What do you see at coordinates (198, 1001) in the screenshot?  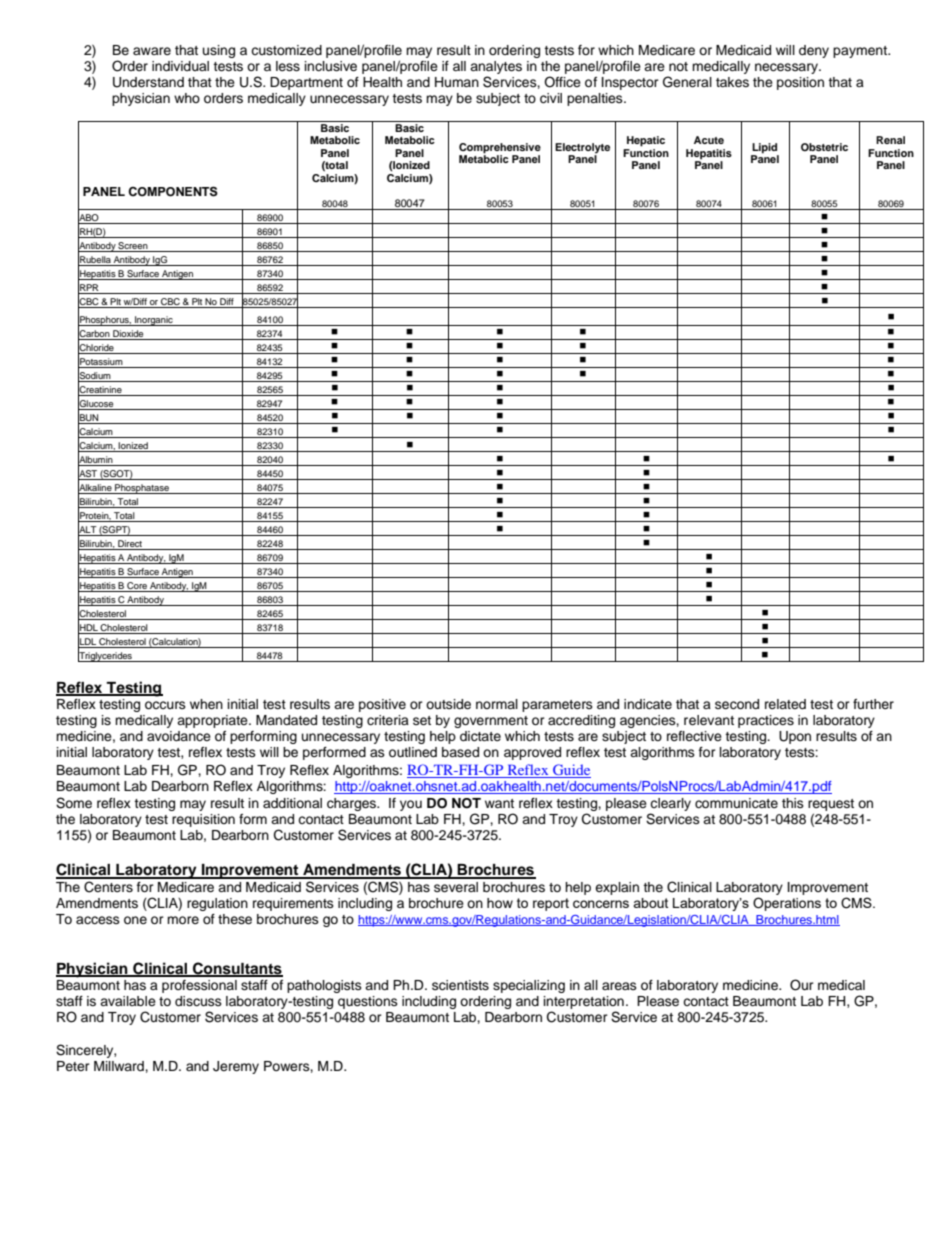 I see `discuss` at bounding box center [198, 1001].
